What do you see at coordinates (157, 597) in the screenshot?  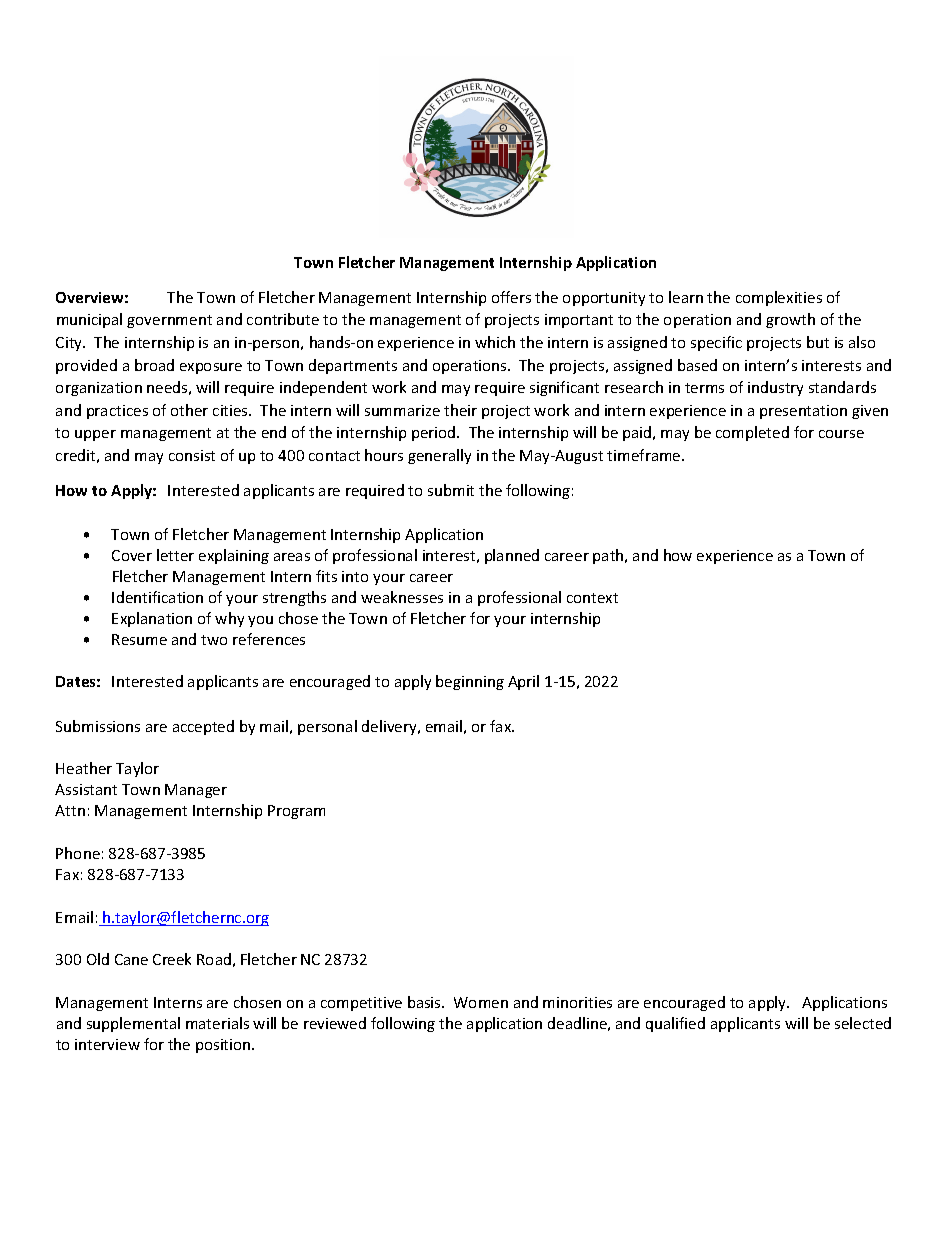 I see `Identification` at bounding box center [157, 597].
